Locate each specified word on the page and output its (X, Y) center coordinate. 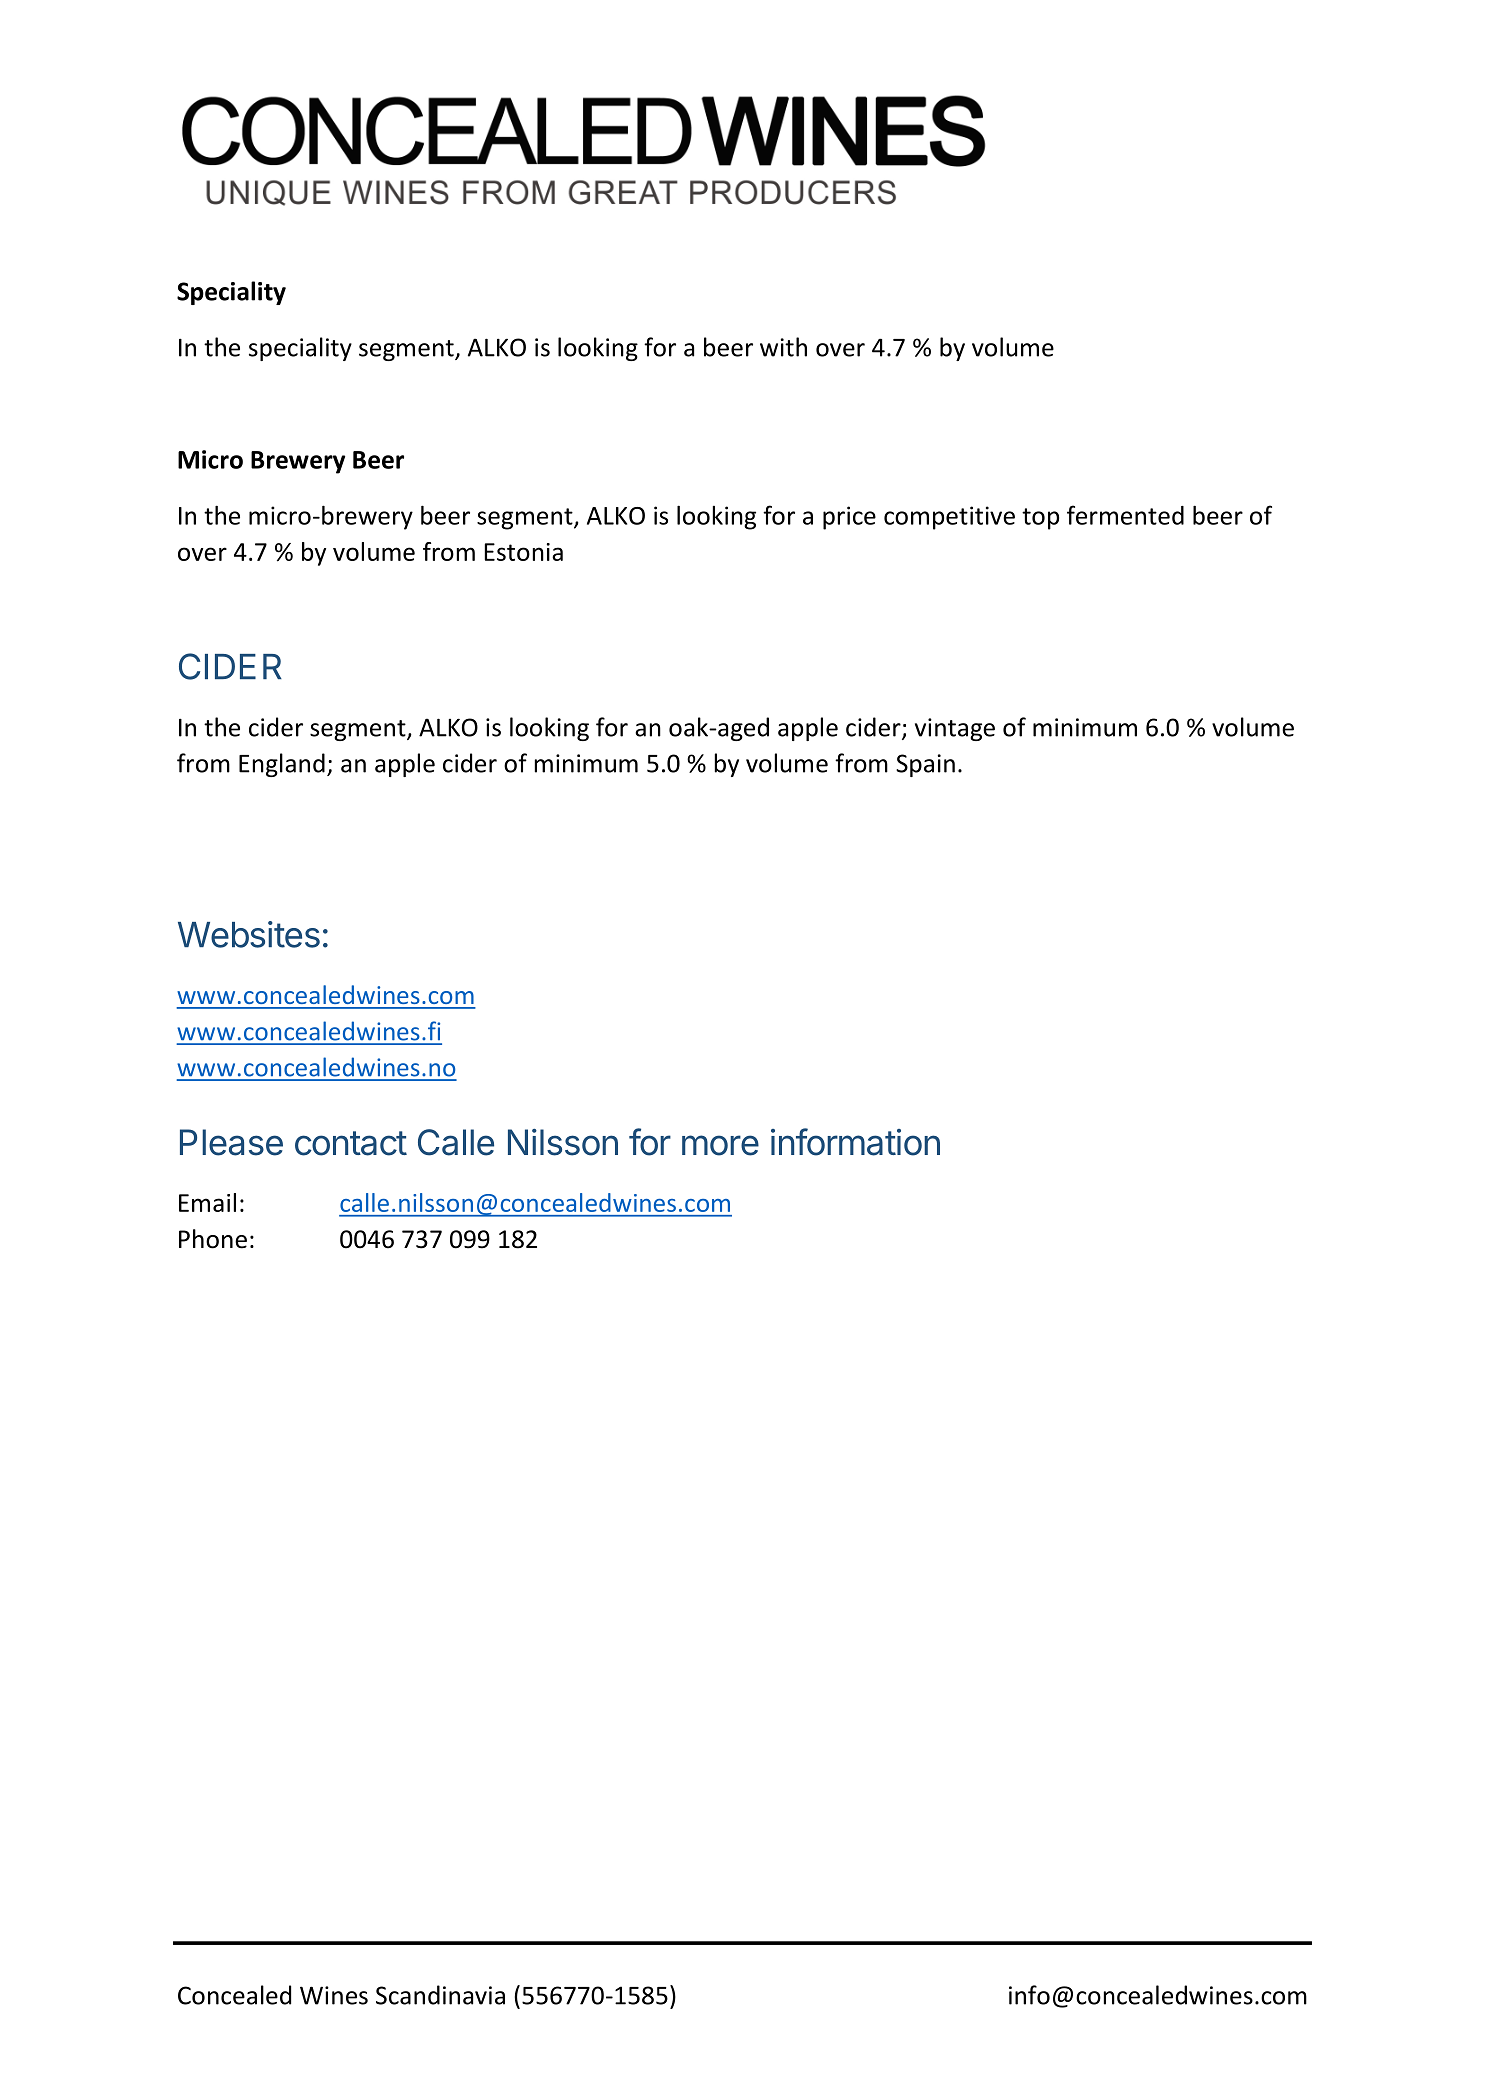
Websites (249, 934)
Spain (925, 765)
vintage (955, 729)
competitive (949, 518)
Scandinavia (440, 1995)
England (282, 765)
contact (351, 1143)
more (720, 1145)
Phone (213, 1239)
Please (231, 1142)
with (783, 347)
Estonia (524, 552)
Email (207, 1202)
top (1040, 519)
